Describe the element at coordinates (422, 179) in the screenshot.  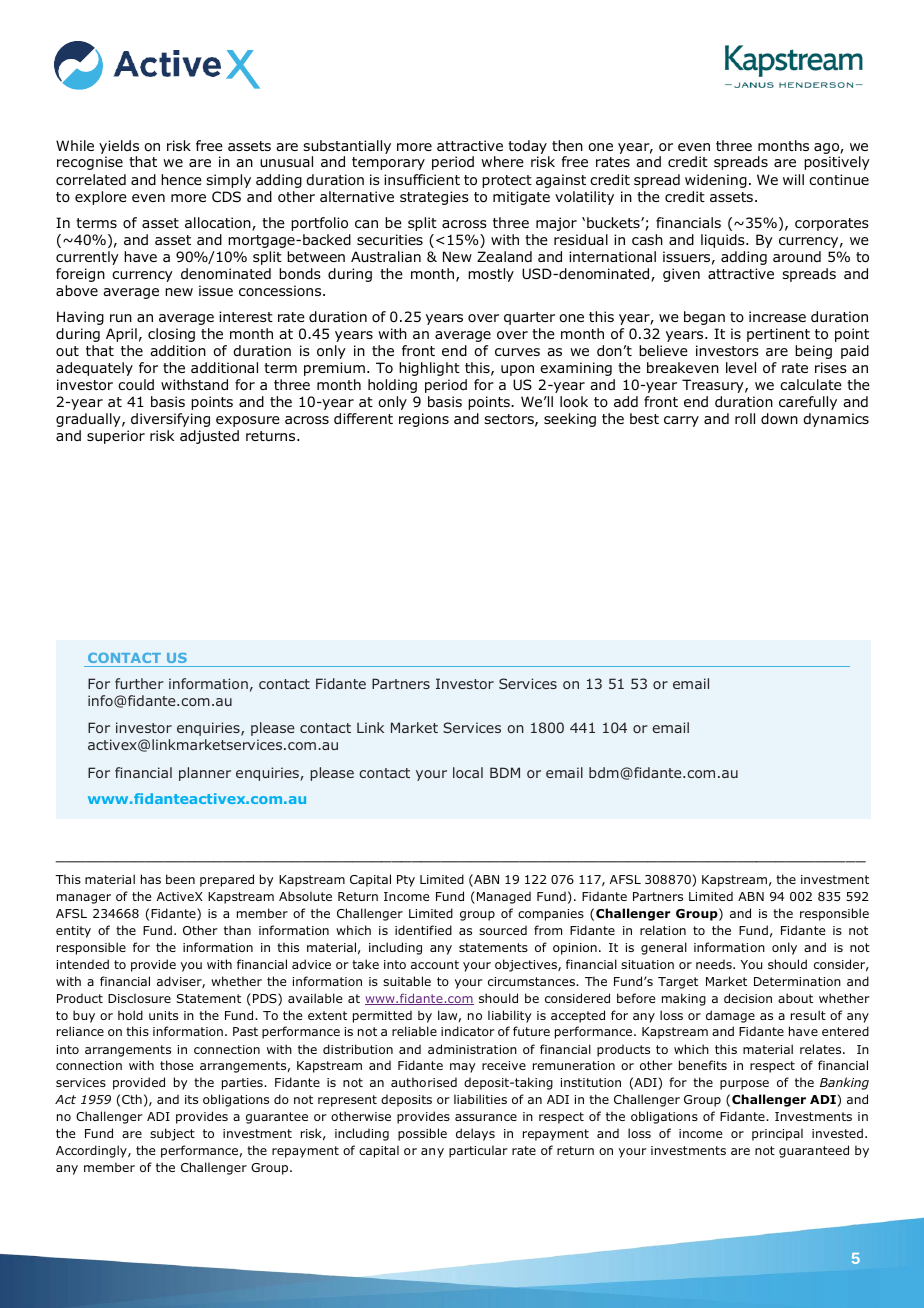
I see `insufficient` at that location.
